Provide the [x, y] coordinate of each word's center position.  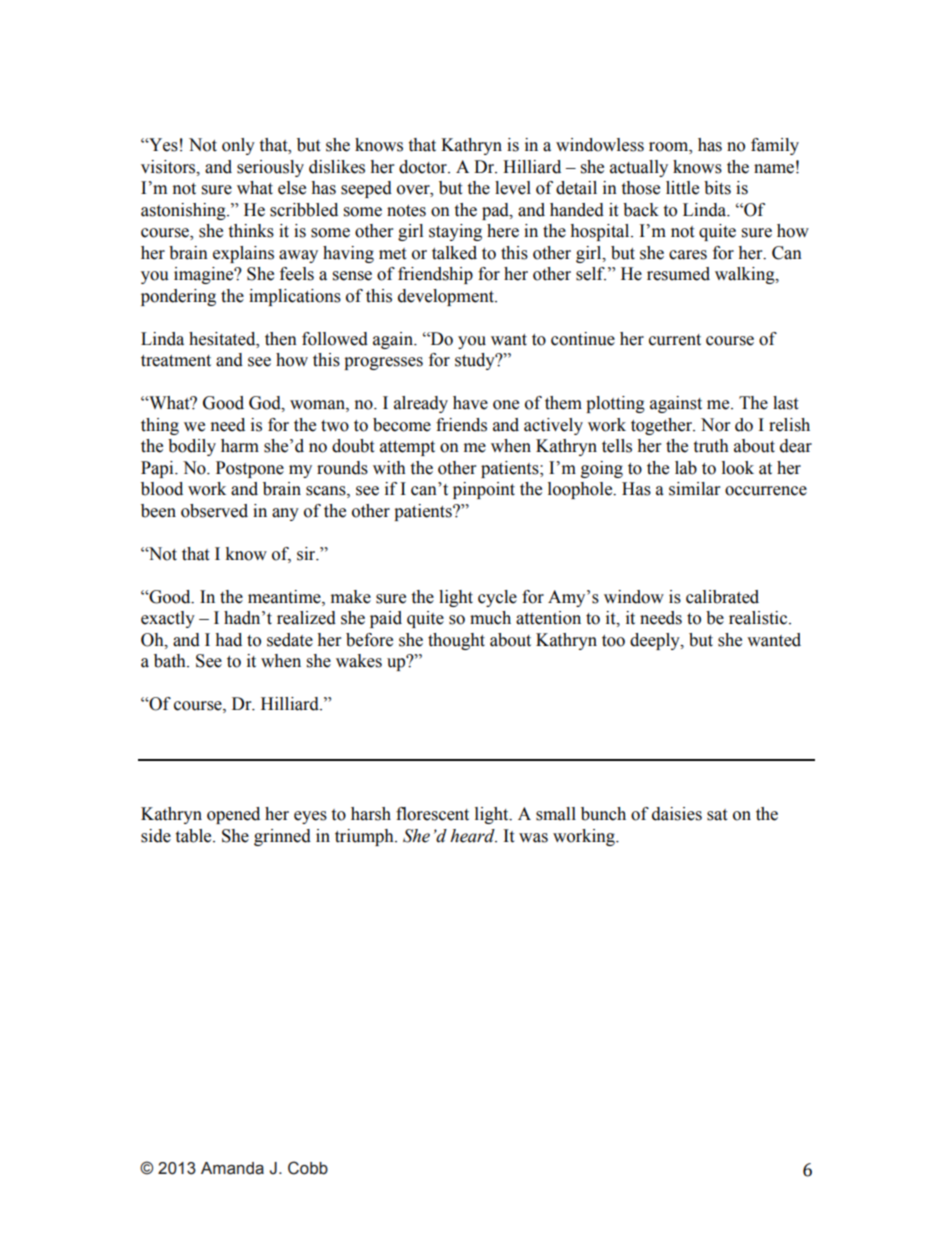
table [194, 836]
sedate [290, 640]
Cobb [308, 1168]
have [470, 403]
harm [240, 446]
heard [473, 836]
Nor [715, 425]
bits [717, 188]
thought [456, 641]
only [238, 146]
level [513, 188]
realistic [759, 618]
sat [717, 815]
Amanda [232, 1168]
